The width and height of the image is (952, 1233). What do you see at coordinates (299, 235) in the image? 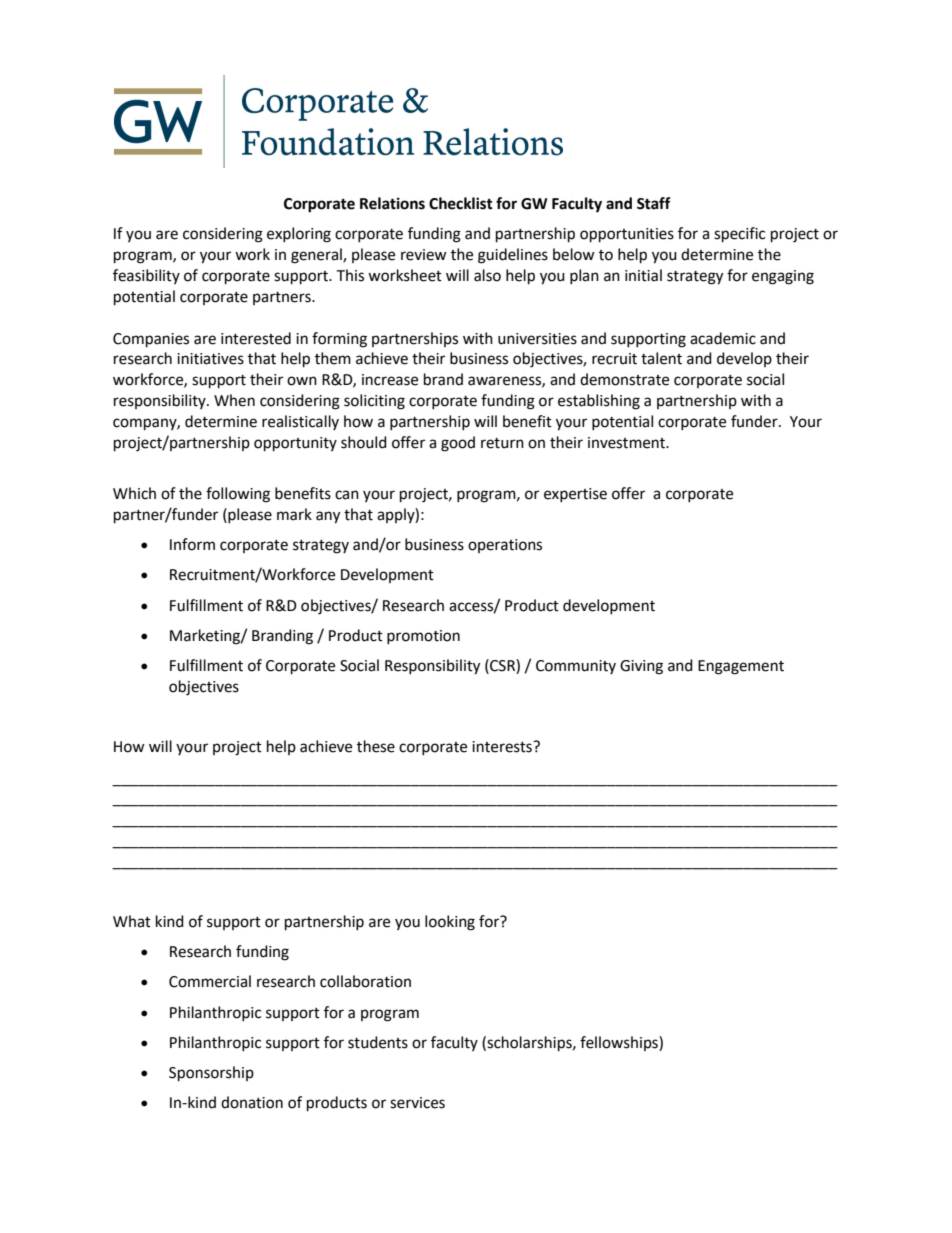
I see `exploring` at bounding box center [299, 235].
